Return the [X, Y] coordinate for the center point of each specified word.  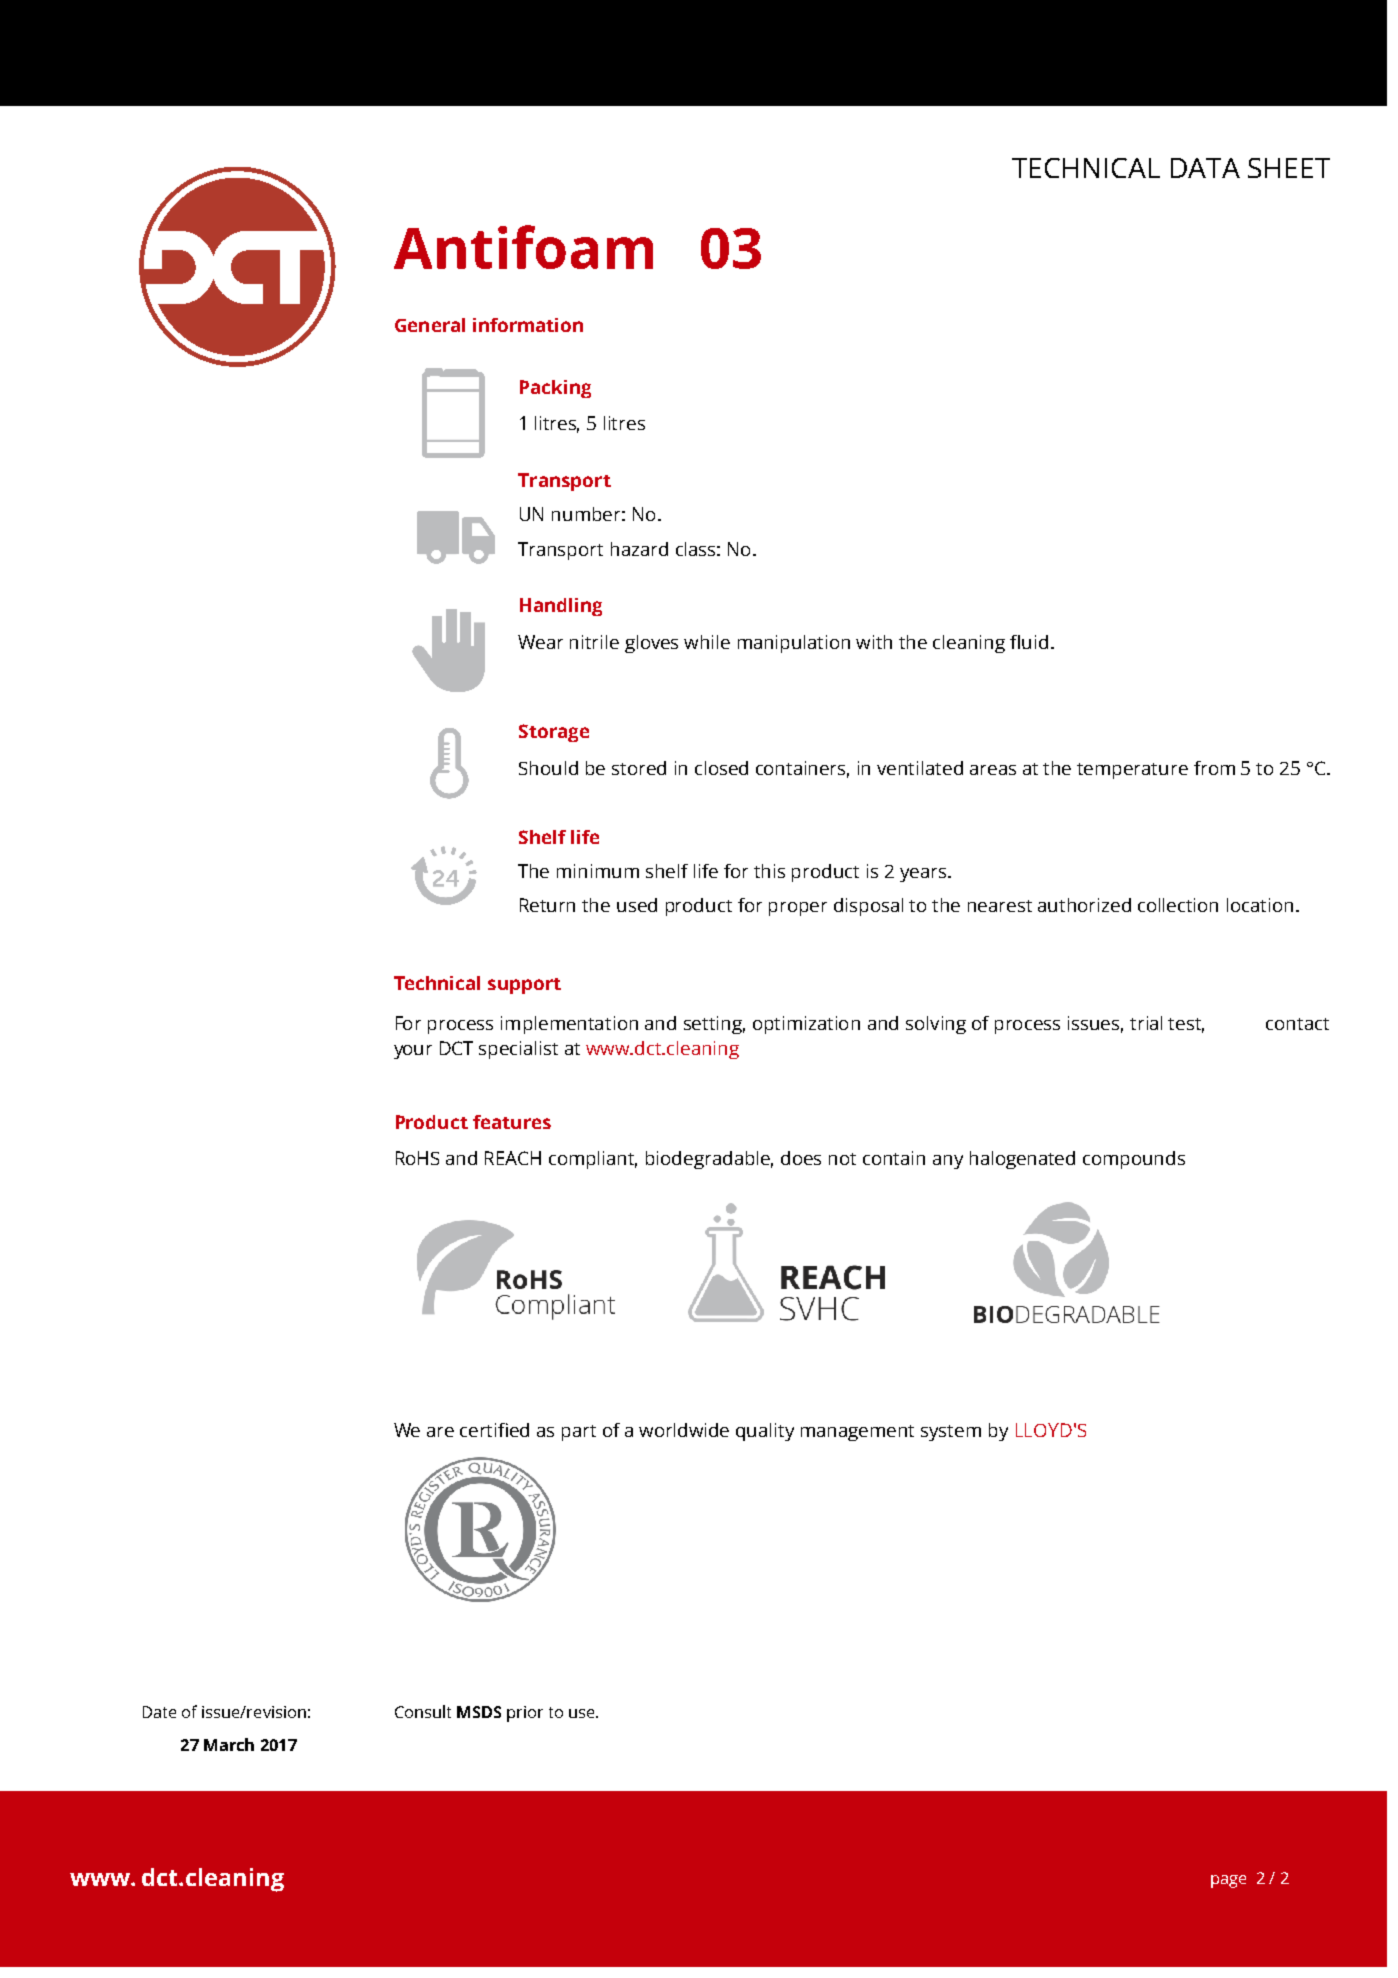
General [430, 325]
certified [494, 1430]
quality [765, 1432]
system [951, 1433]
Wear [540, 642]
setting [714, 1025]
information [528, 325]
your [413, 1052]
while [707, 642]
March [229, 1744]
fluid [1029, 642]
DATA [1205, 168]
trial [1146, 1023]
